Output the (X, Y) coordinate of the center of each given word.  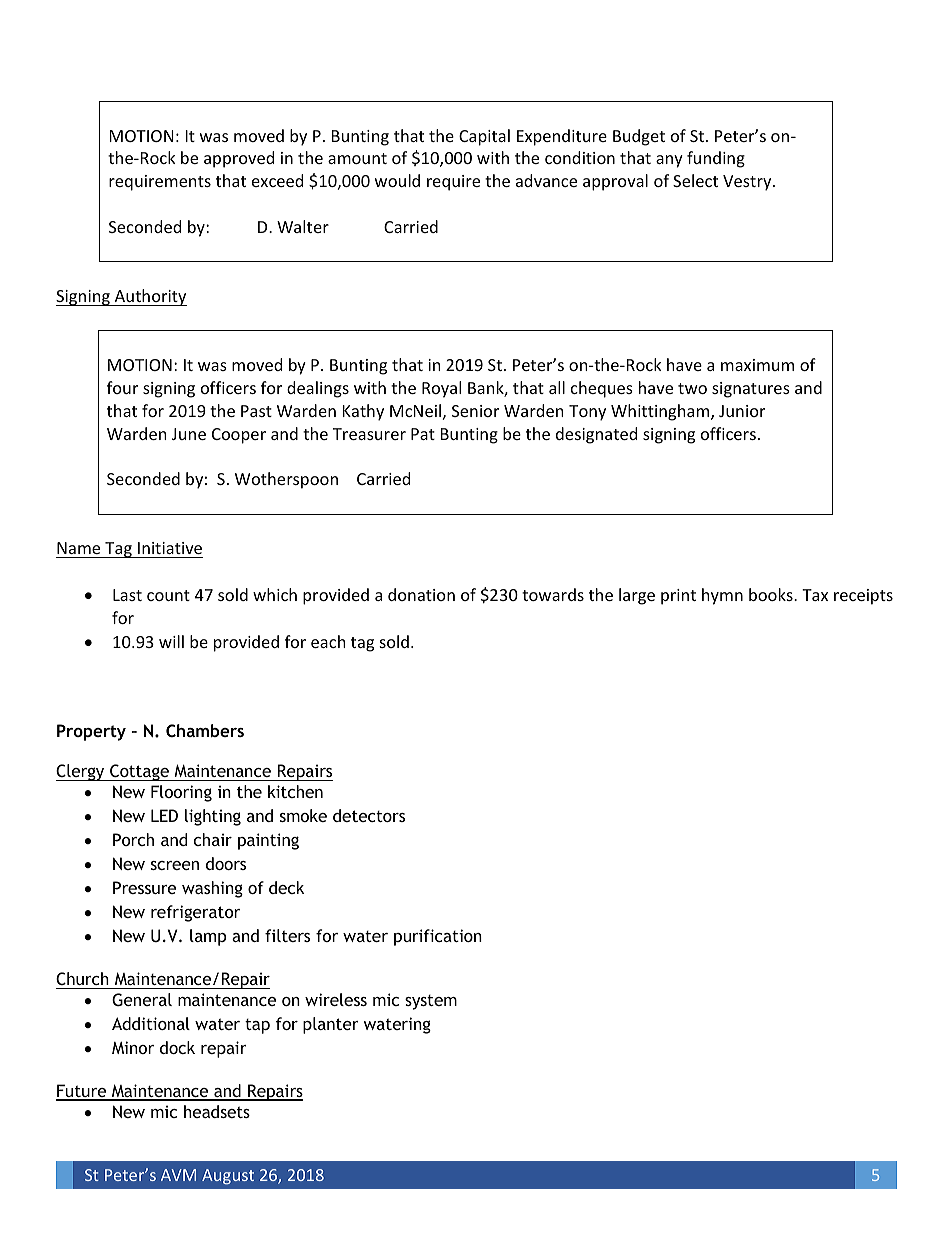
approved (239, 159)
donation (421, 594)
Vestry (748, 183)
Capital (484, 137)
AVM (178, 1175)
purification (438, 937)
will (171, 641)
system (431, 1002)
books (772, 594)
